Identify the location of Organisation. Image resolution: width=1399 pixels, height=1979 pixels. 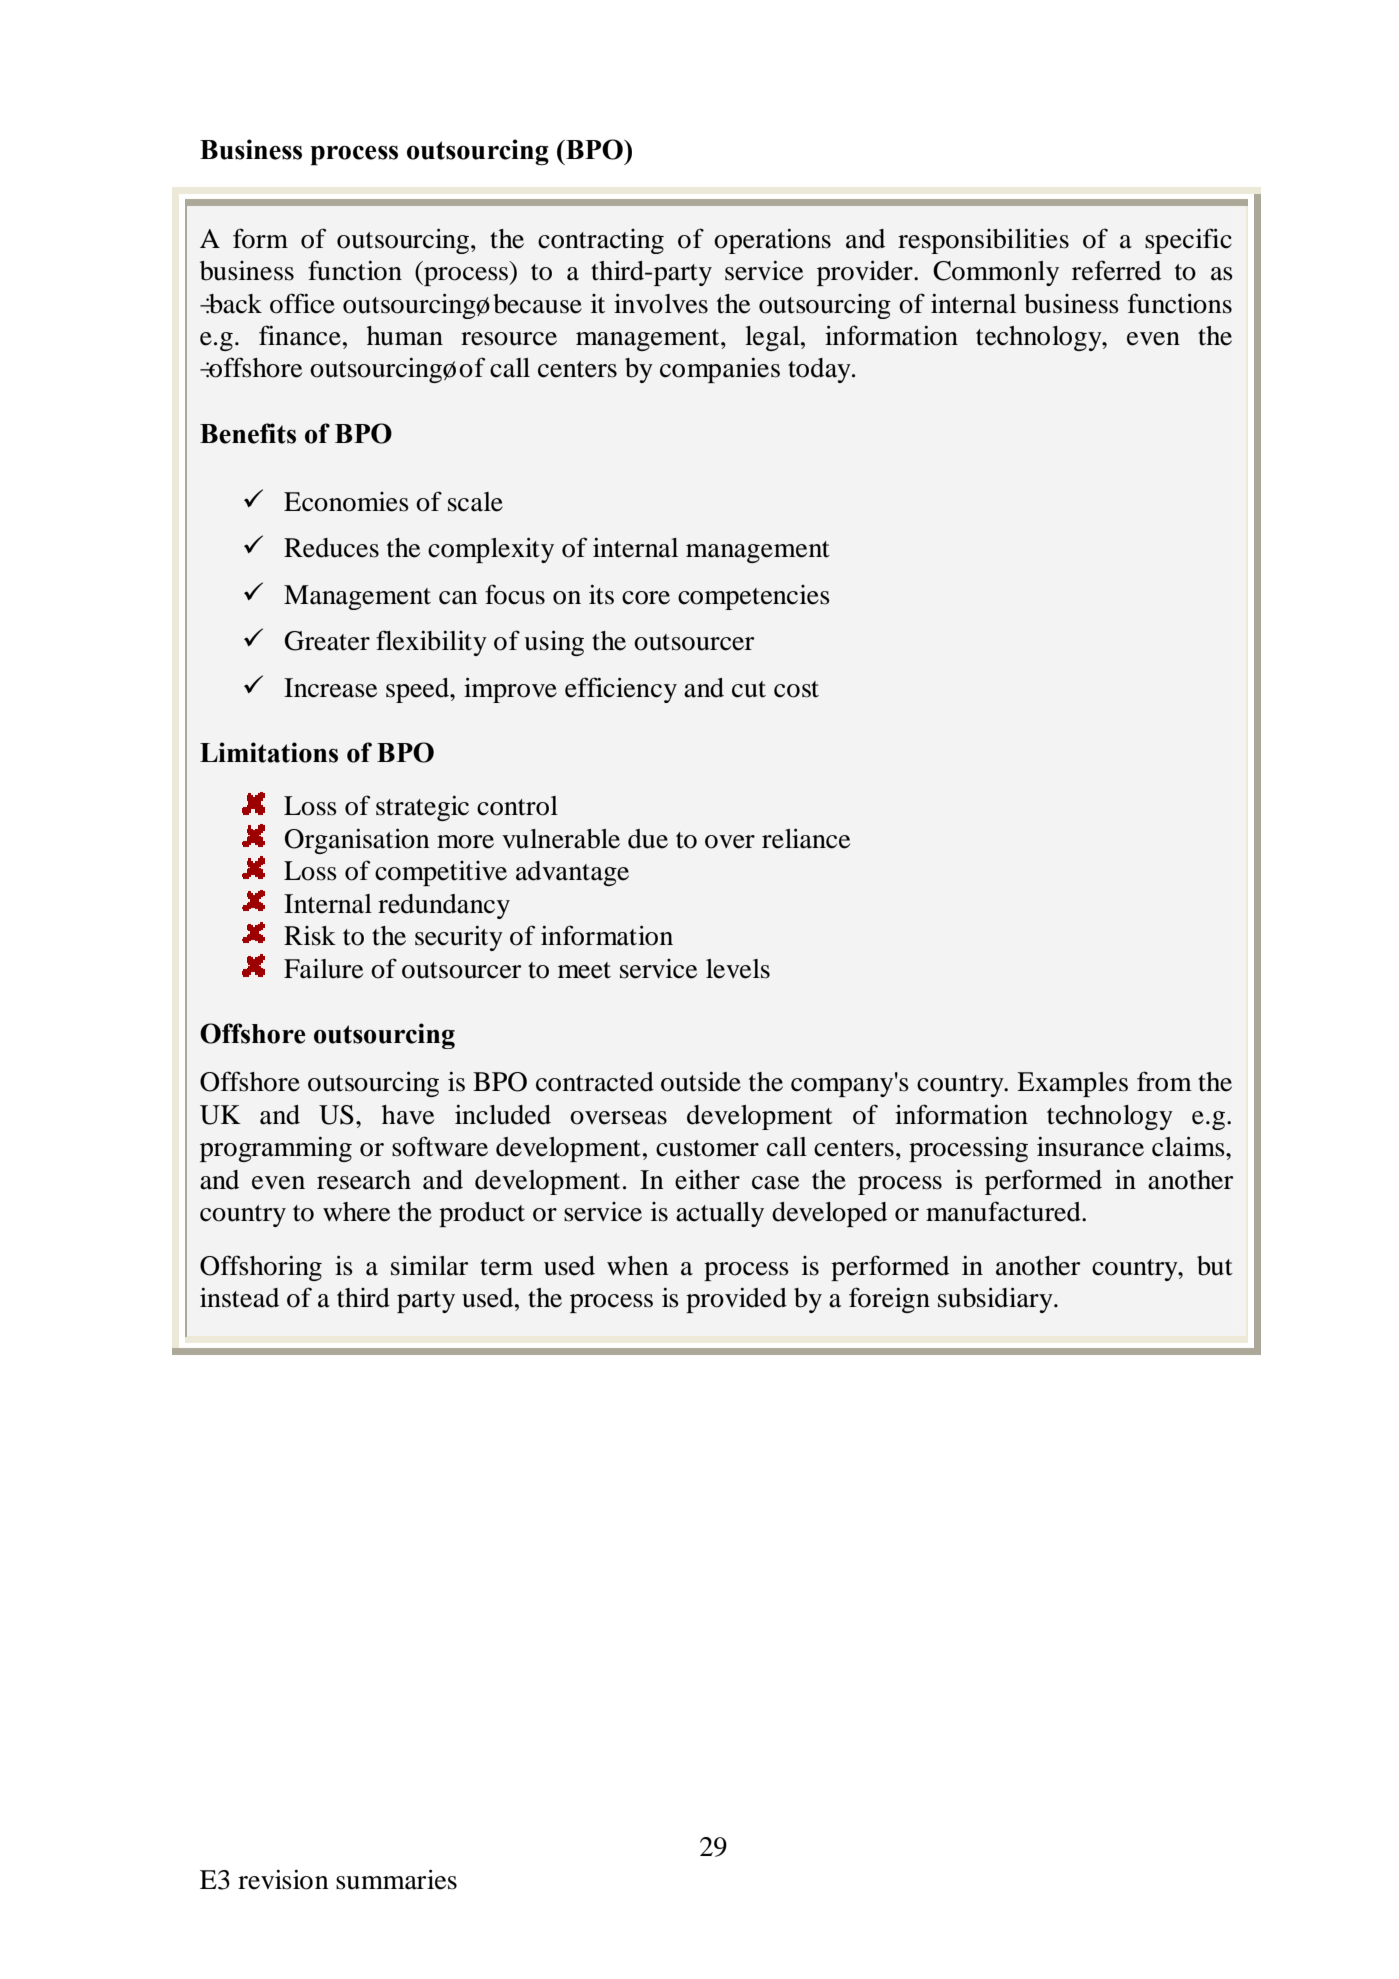
(357, 841).
